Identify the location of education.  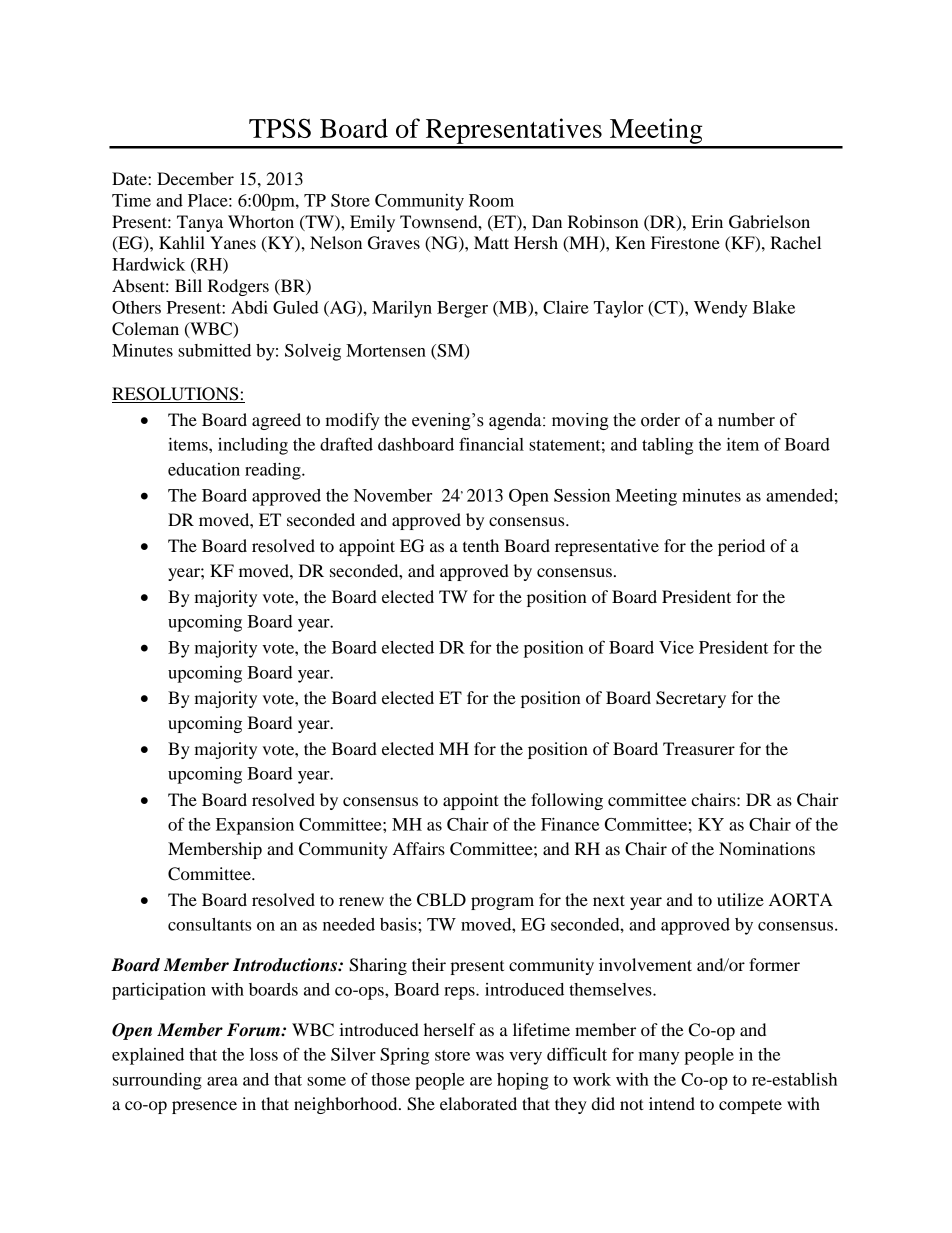
(204, 469).
